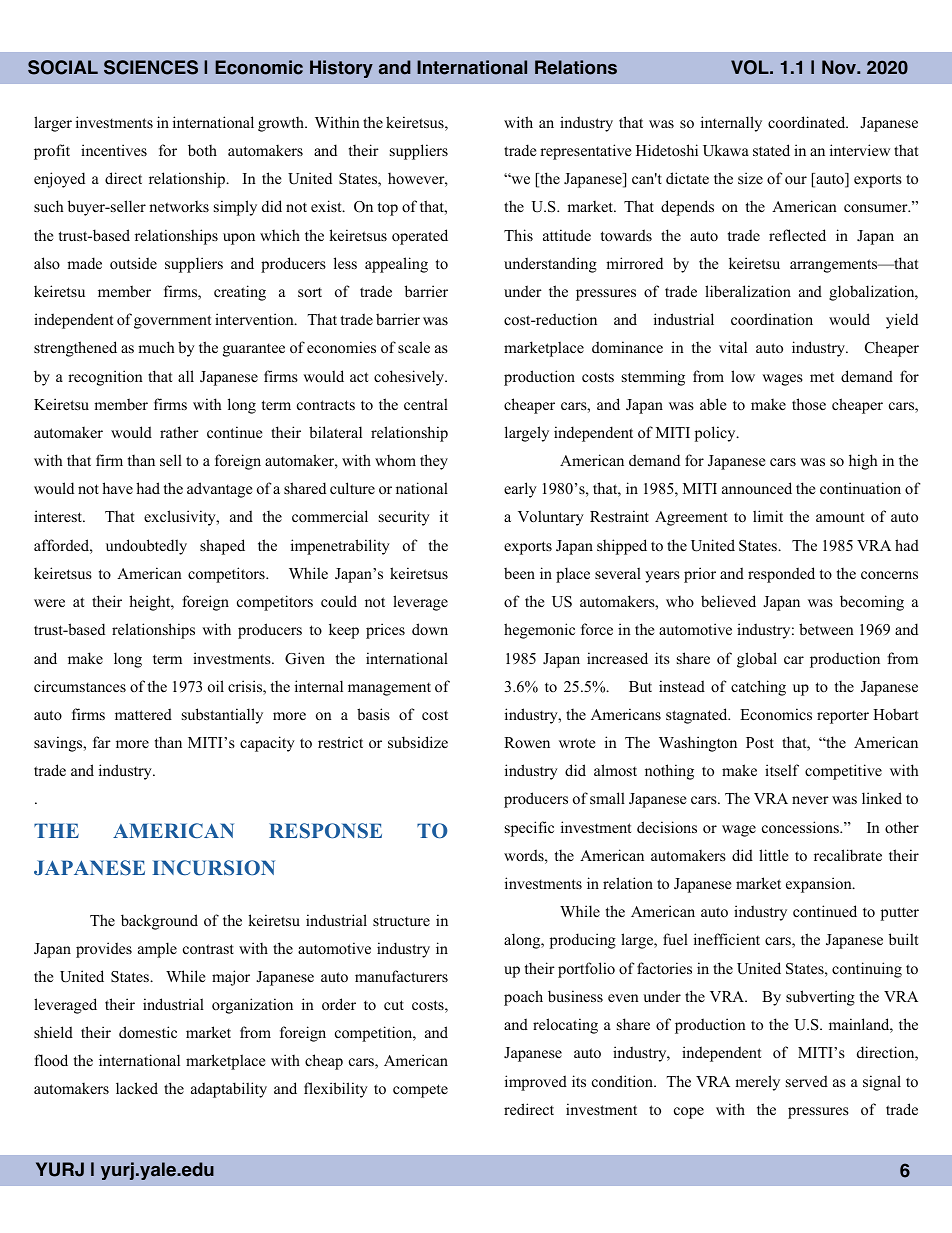 Image resolution: width=952 pixels, height=1233 pixels. What do you see at coordinates (807, 1081) in the page?
I see `served` at bounding box center [807, 1081].
